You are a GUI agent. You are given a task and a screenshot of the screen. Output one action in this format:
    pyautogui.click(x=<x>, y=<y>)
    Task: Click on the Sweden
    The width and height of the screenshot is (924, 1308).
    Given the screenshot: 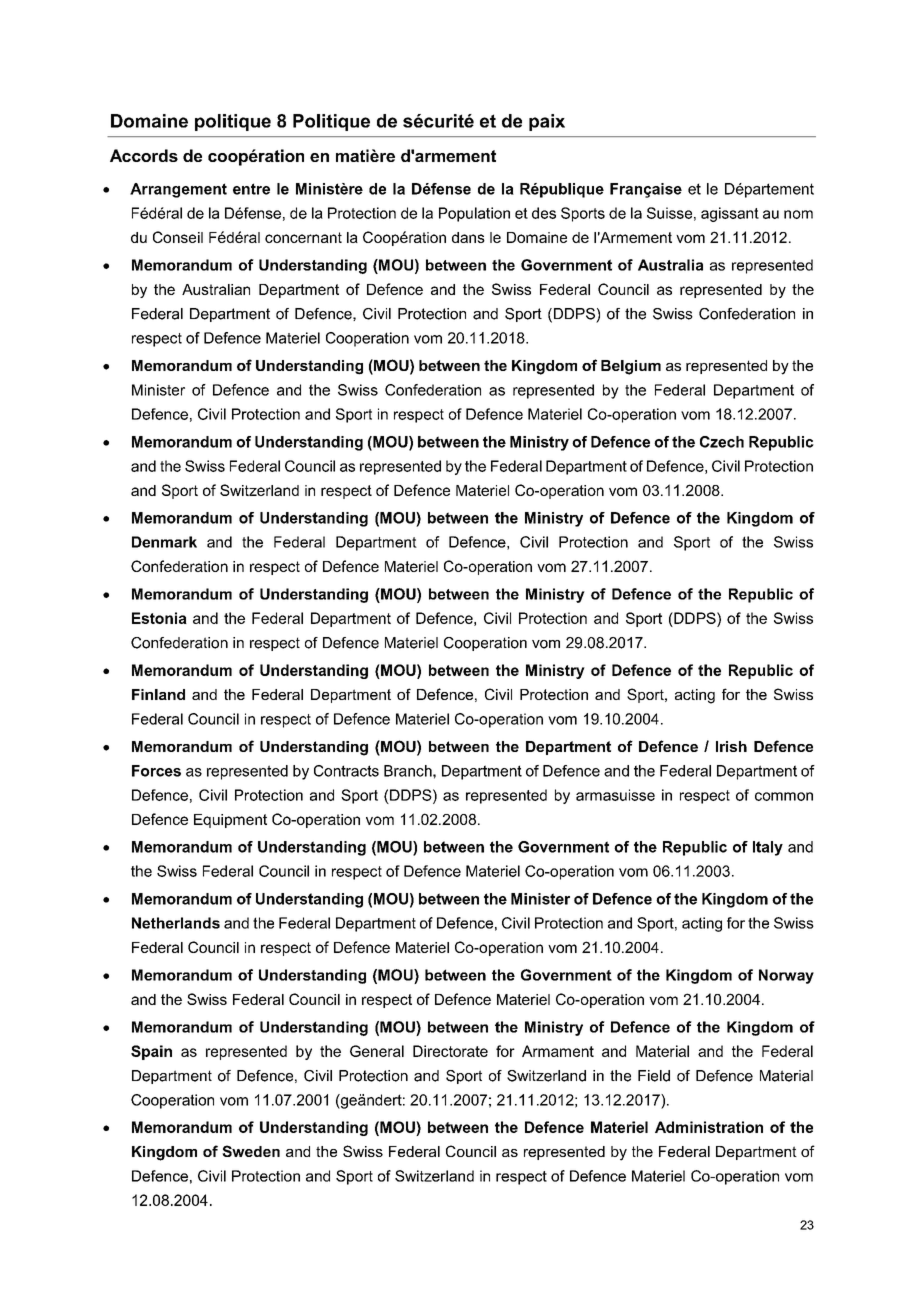 What is the action you would take?
    pyautogui.click(x=251, y=1151)
